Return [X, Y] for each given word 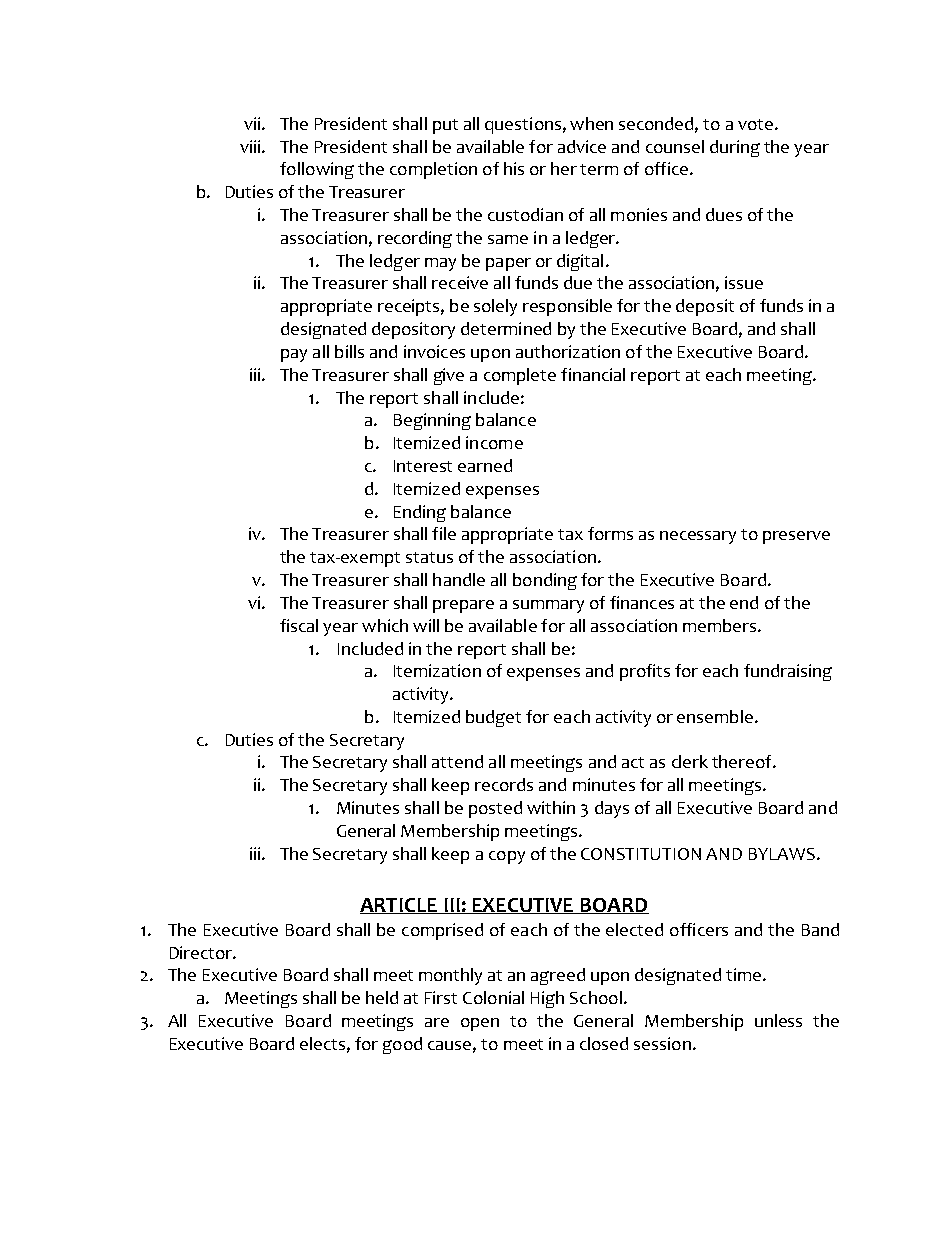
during [735, 148]
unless [778, 1020]
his [514, 168]
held [382, 997]
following [317, 170]
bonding [545, 581]
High [547, 999]
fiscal [299, 625]
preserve [796, 537]
